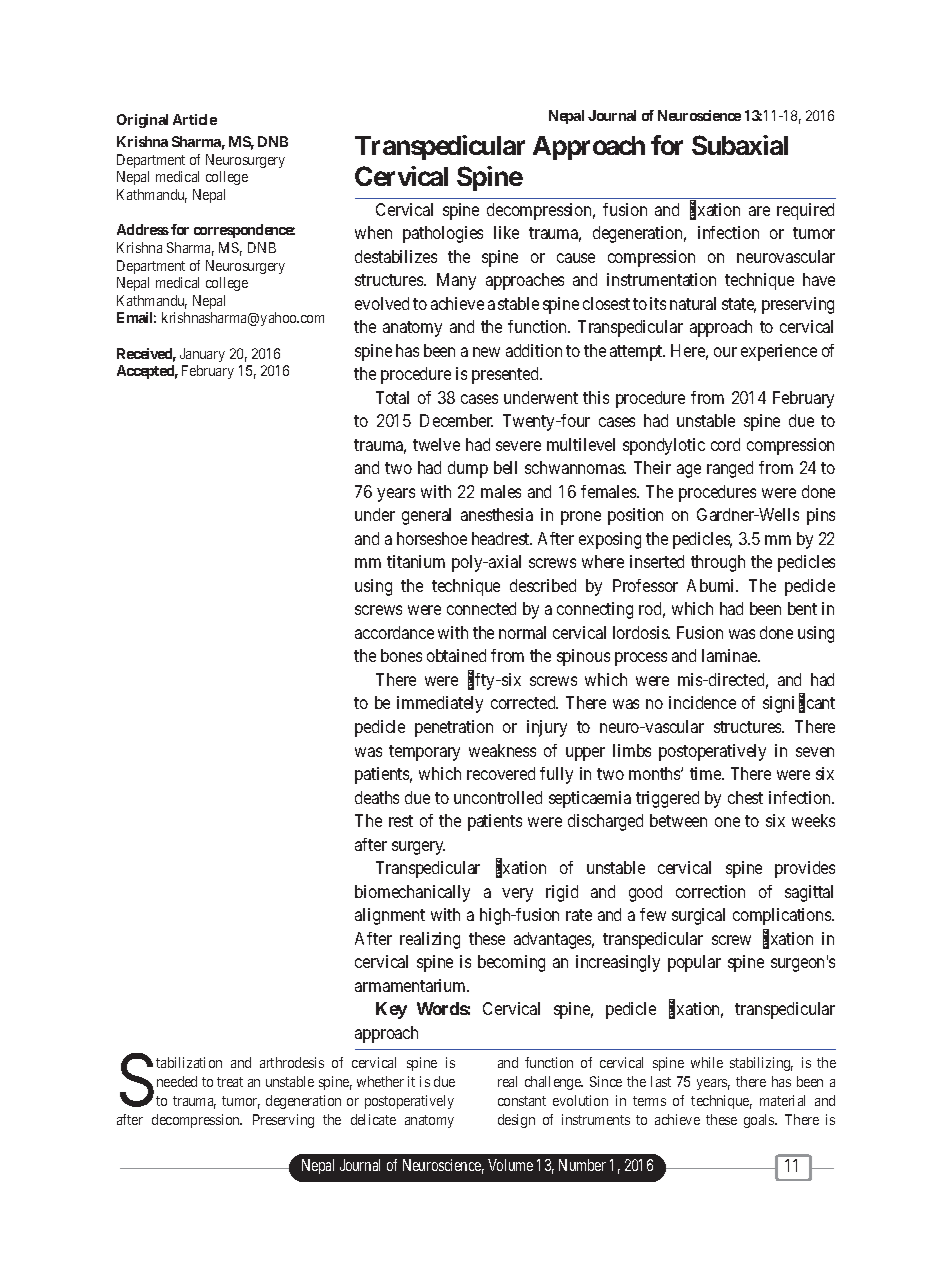  Describe the element at coordinates (506, 232) in the screenshot. I see `like` at that location.
